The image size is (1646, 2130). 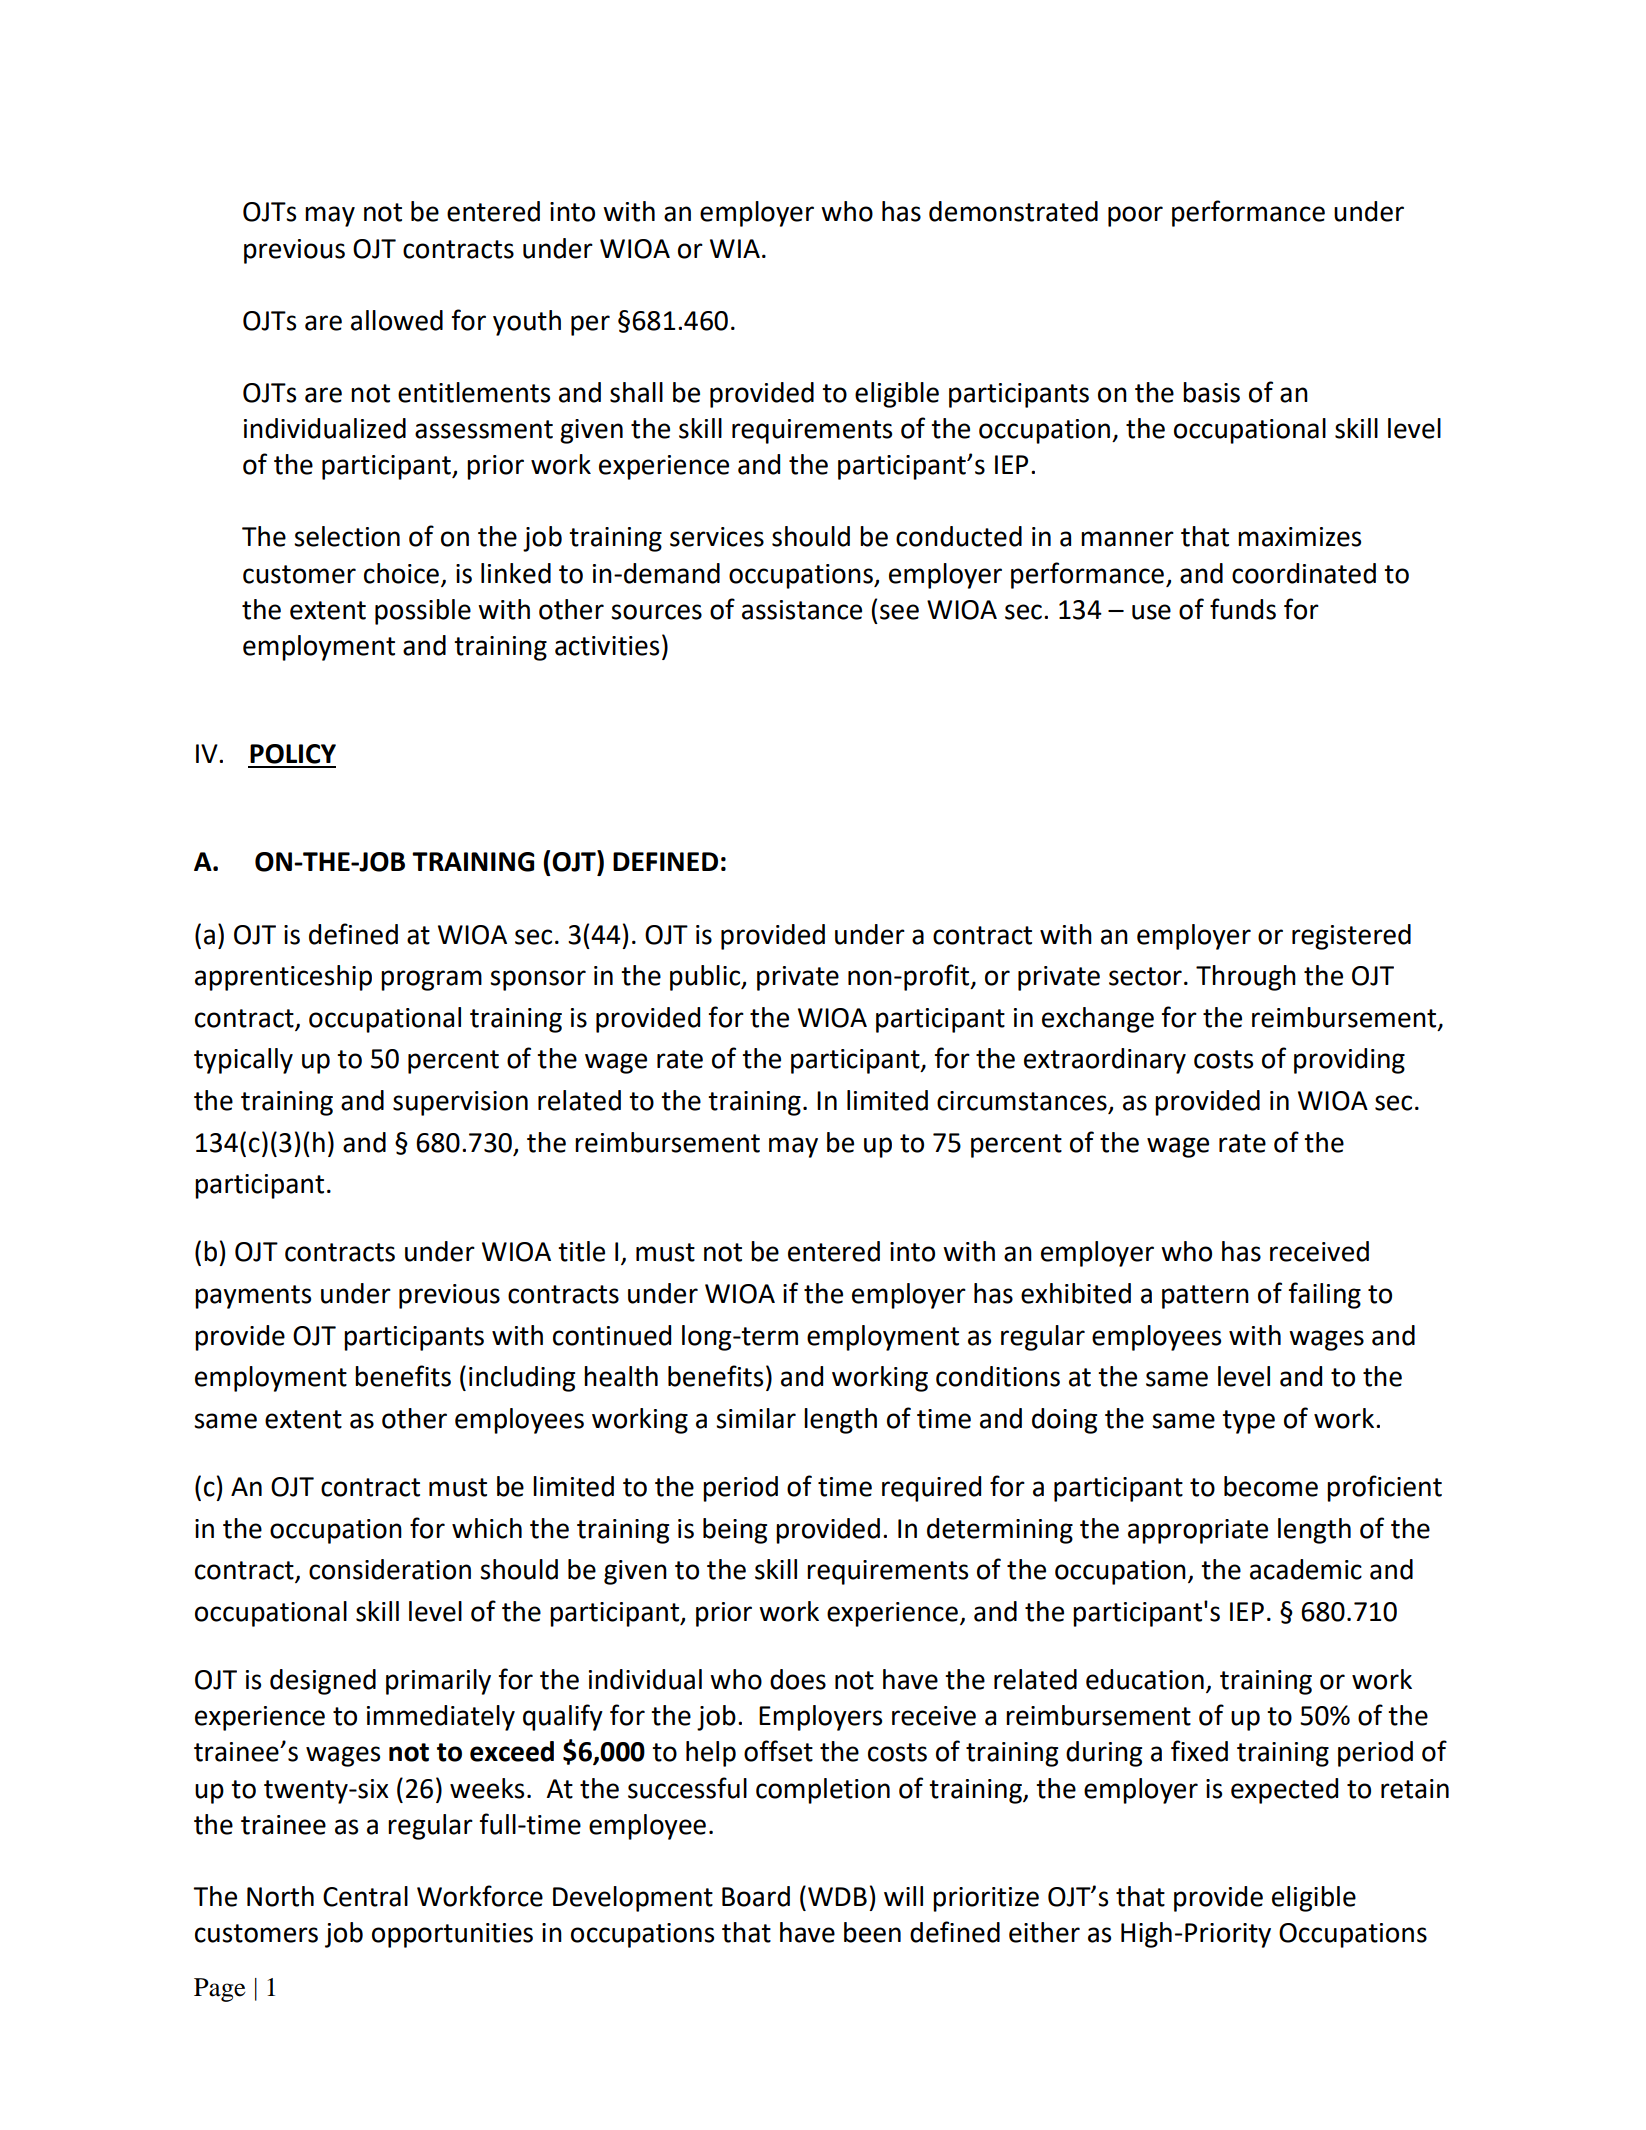 I want to click on been, so click(x=872, y=1932).
